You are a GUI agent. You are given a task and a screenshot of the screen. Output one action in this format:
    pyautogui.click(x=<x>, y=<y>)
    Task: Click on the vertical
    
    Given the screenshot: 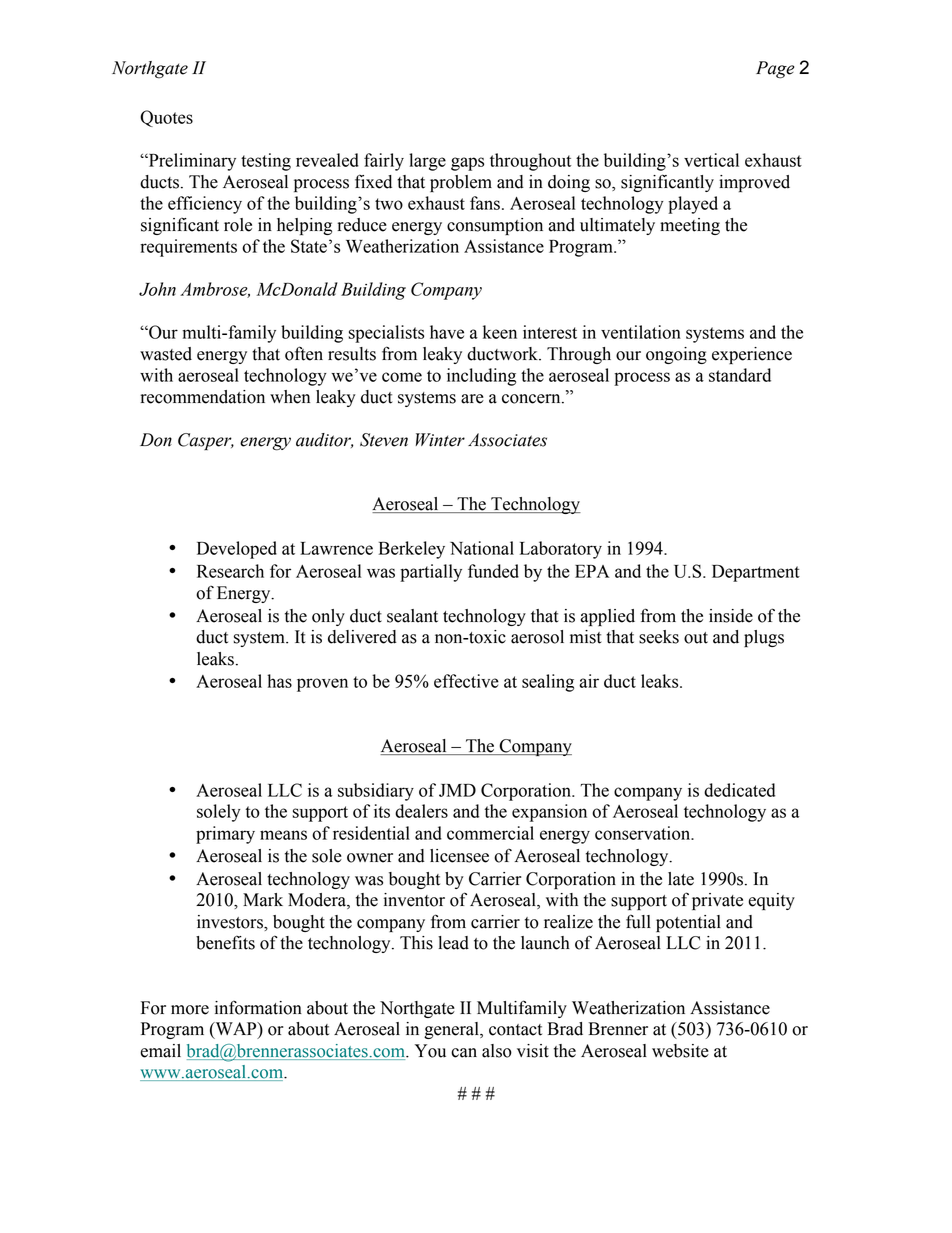 What is the action you would take?
    pyautogui.click(x=711, y=160)
